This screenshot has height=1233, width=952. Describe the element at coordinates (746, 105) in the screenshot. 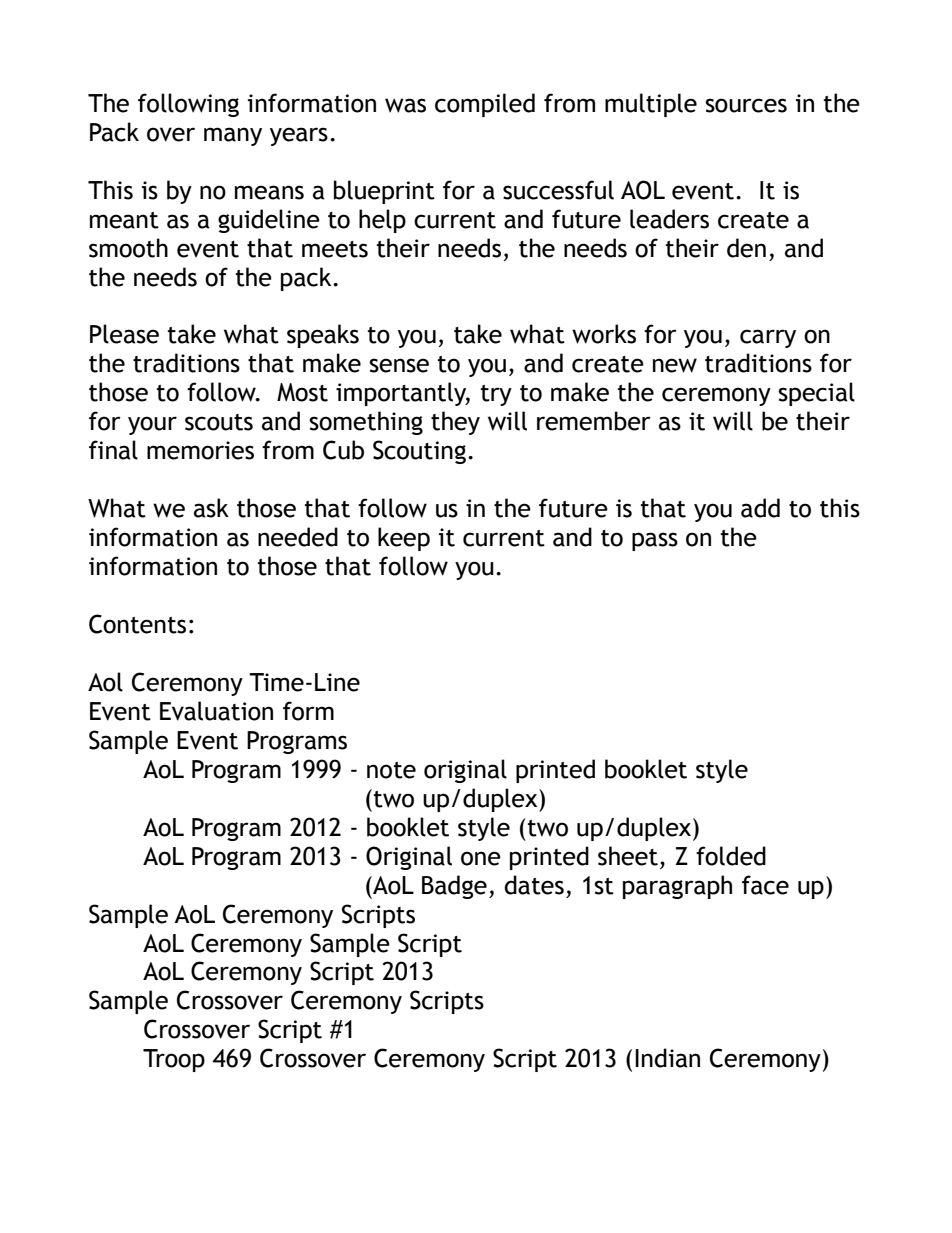

I see `sources` at that location.
